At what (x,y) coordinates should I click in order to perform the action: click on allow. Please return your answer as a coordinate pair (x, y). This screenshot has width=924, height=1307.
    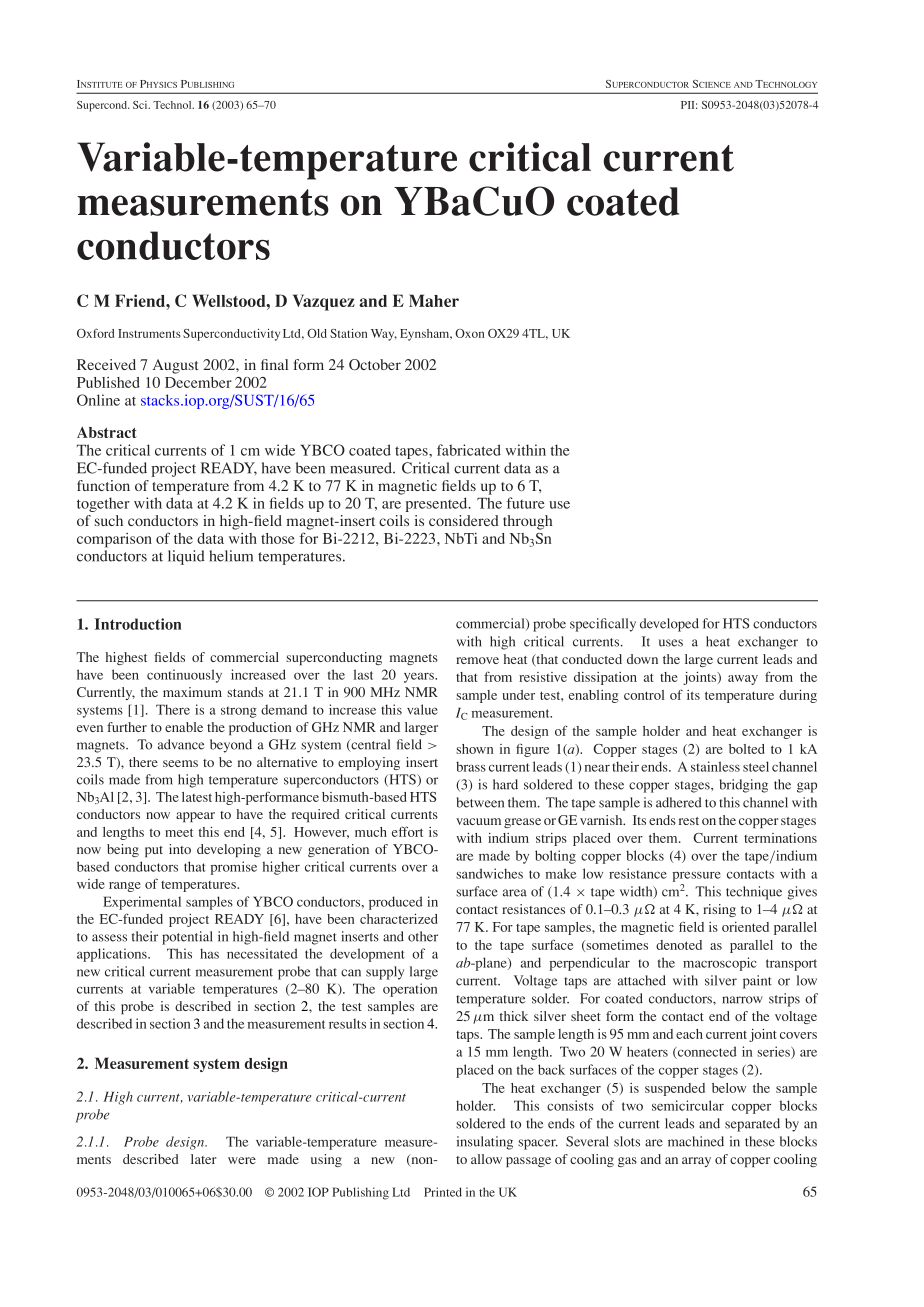
    Looking at the image, I should click on (486, 1159).
